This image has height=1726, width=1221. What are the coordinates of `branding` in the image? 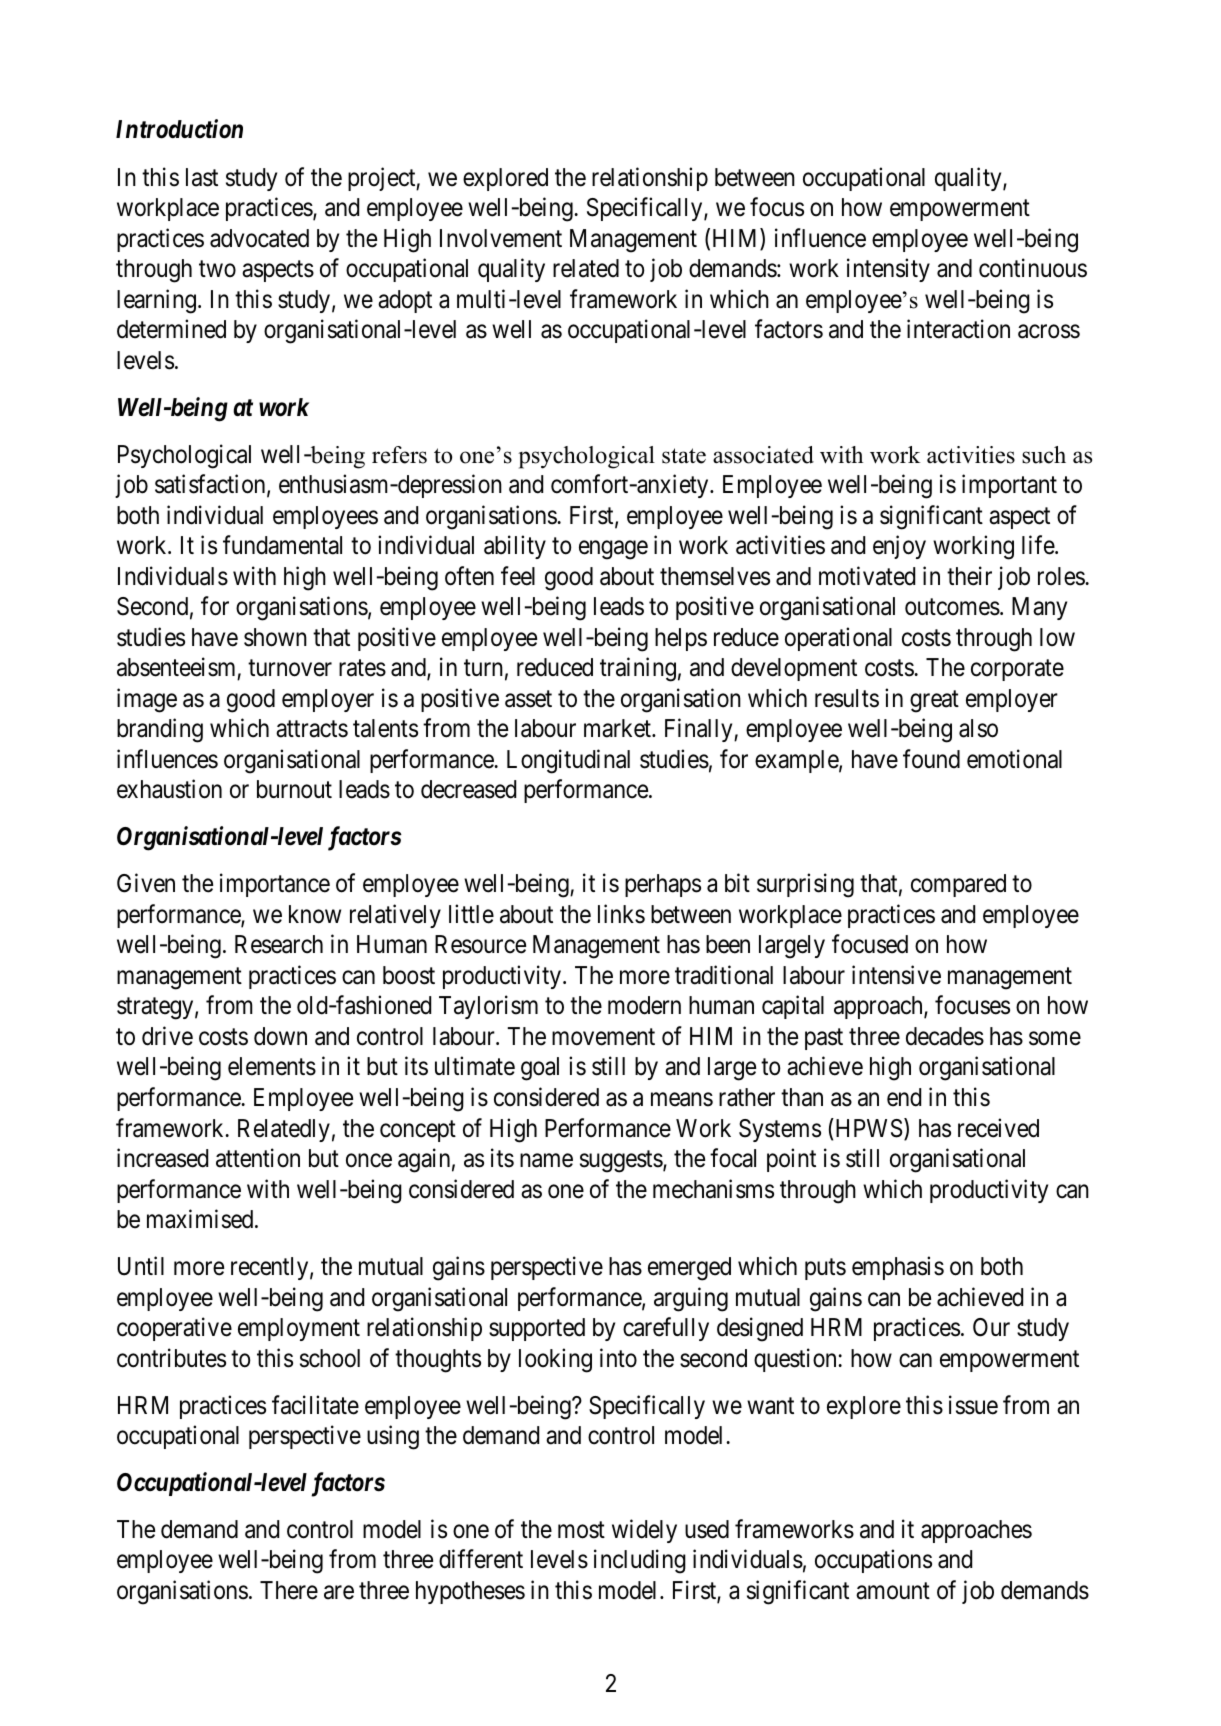 It's located at (160, 731).
